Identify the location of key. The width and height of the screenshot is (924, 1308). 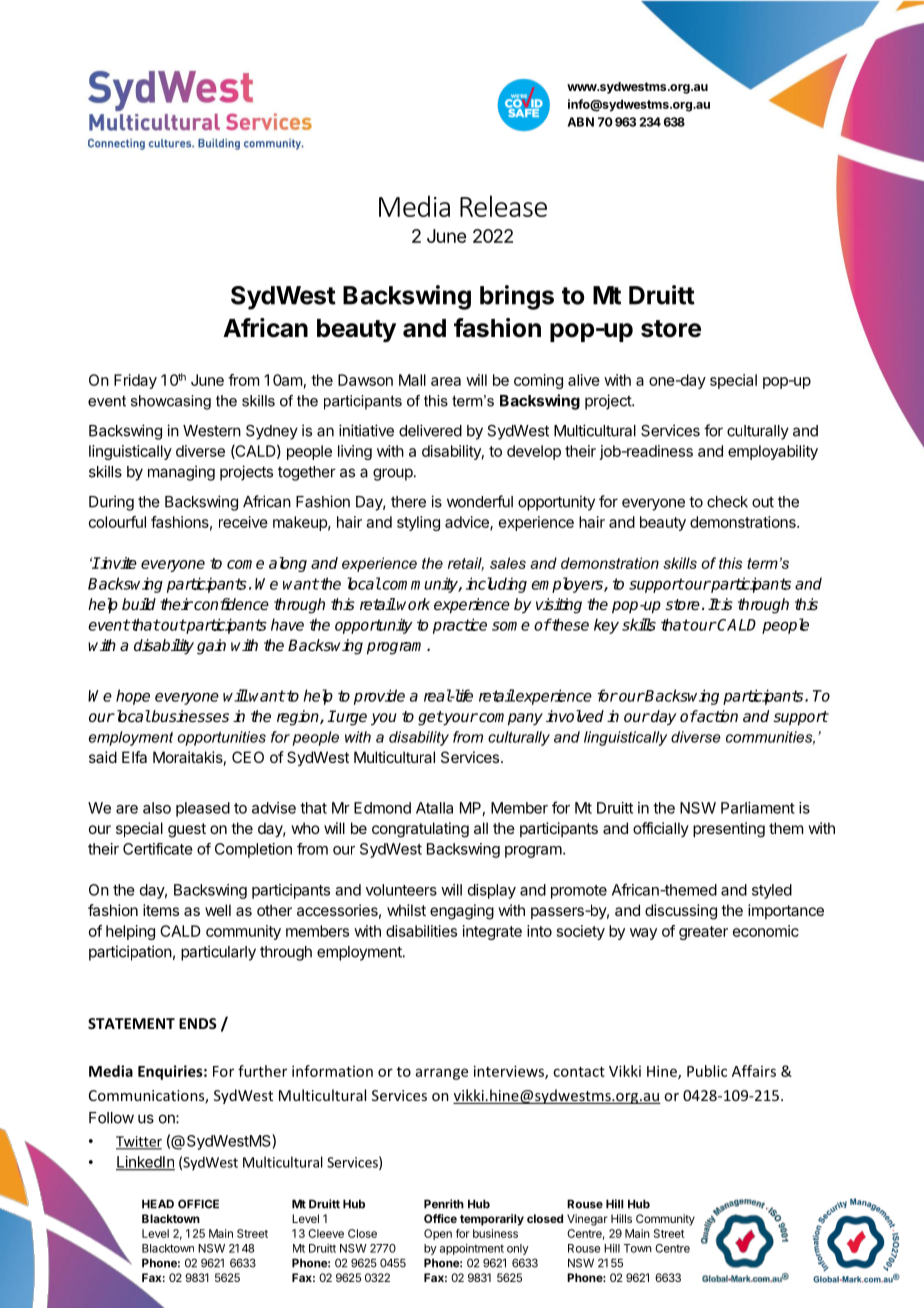
(606, 626).
